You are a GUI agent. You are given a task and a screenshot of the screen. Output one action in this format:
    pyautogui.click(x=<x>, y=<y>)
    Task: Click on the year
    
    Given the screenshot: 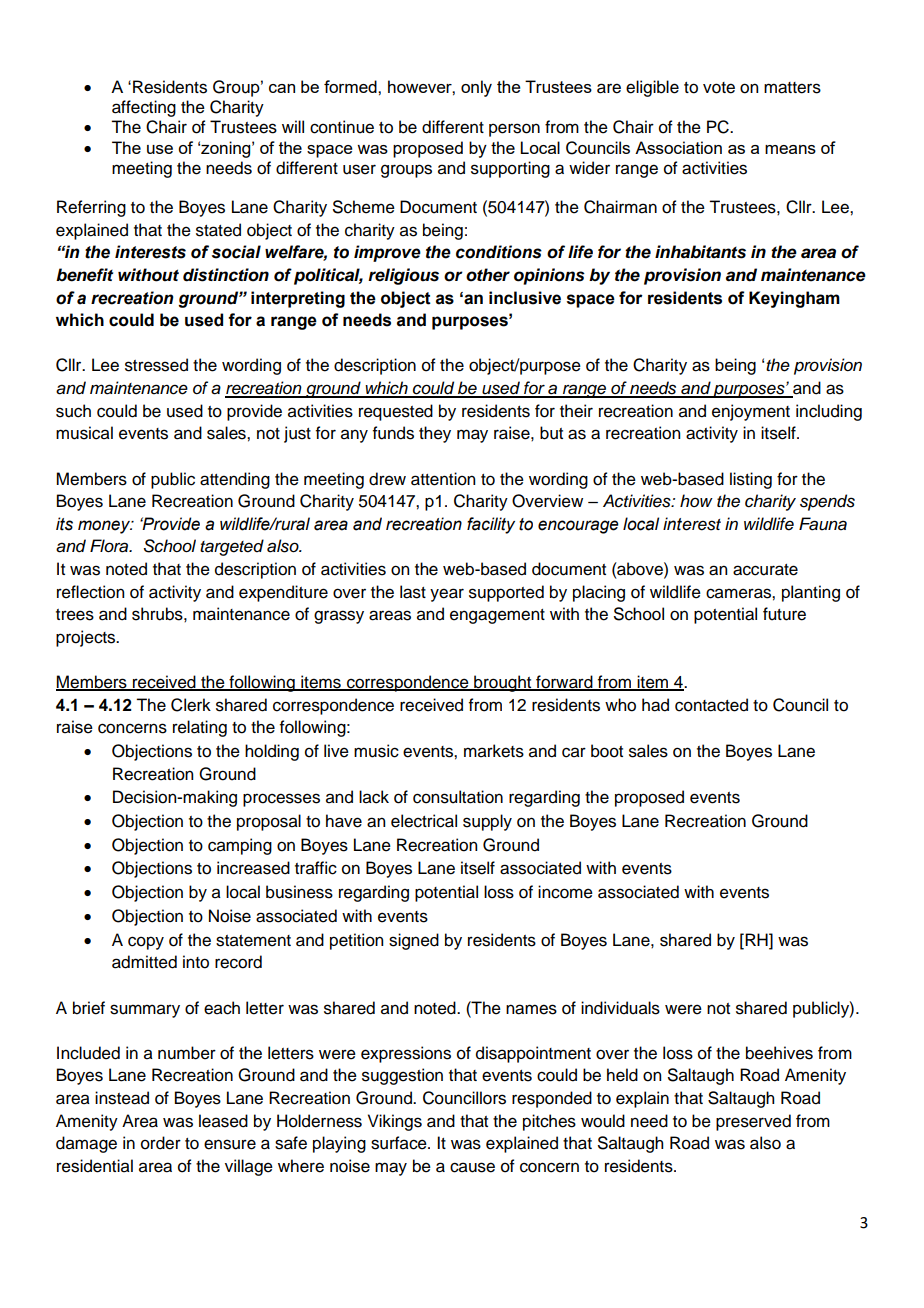 What is the action you would take?
    pyautogui.click(x=447, y=595)
